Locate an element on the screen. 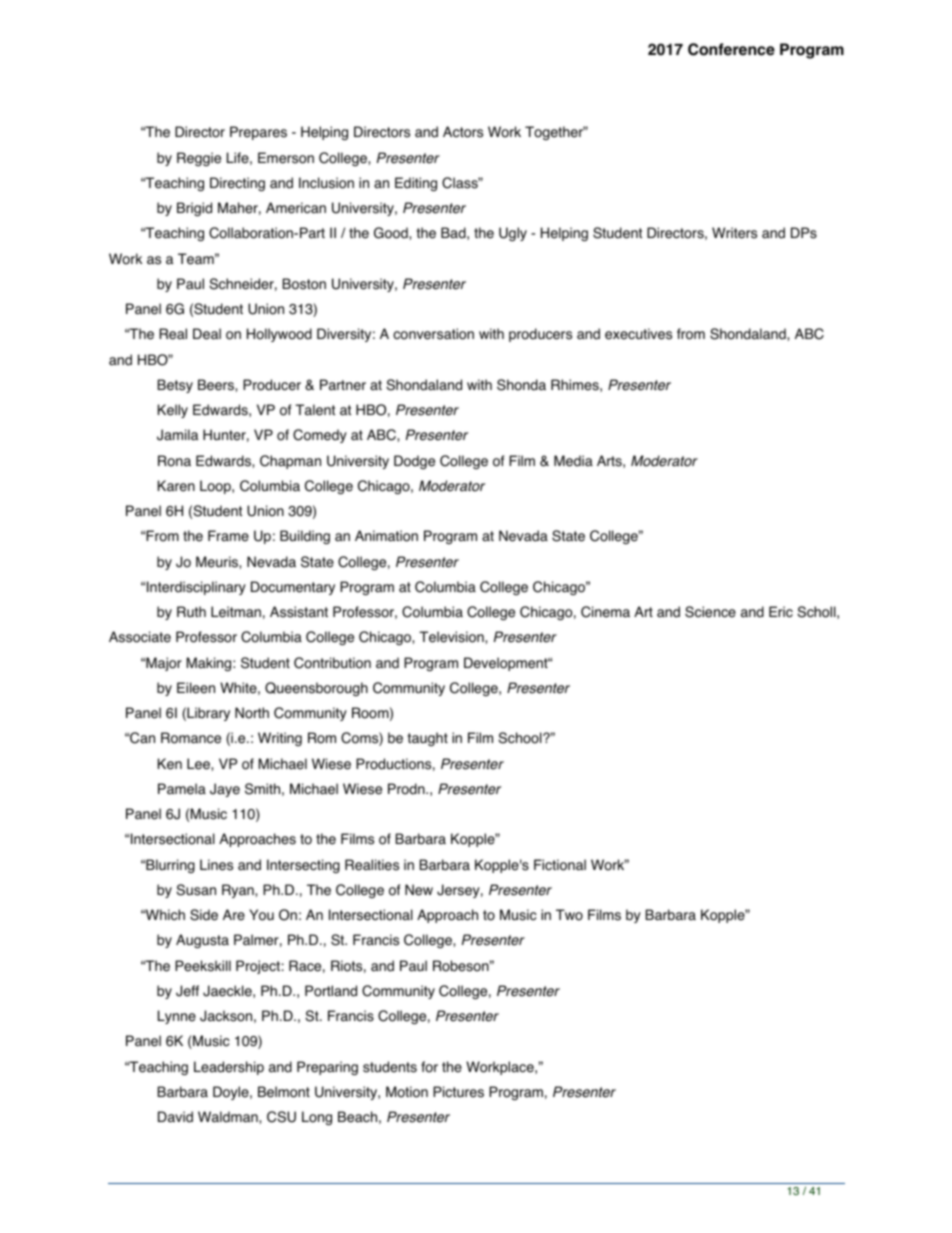  School is located at coordinates (521, 738).
